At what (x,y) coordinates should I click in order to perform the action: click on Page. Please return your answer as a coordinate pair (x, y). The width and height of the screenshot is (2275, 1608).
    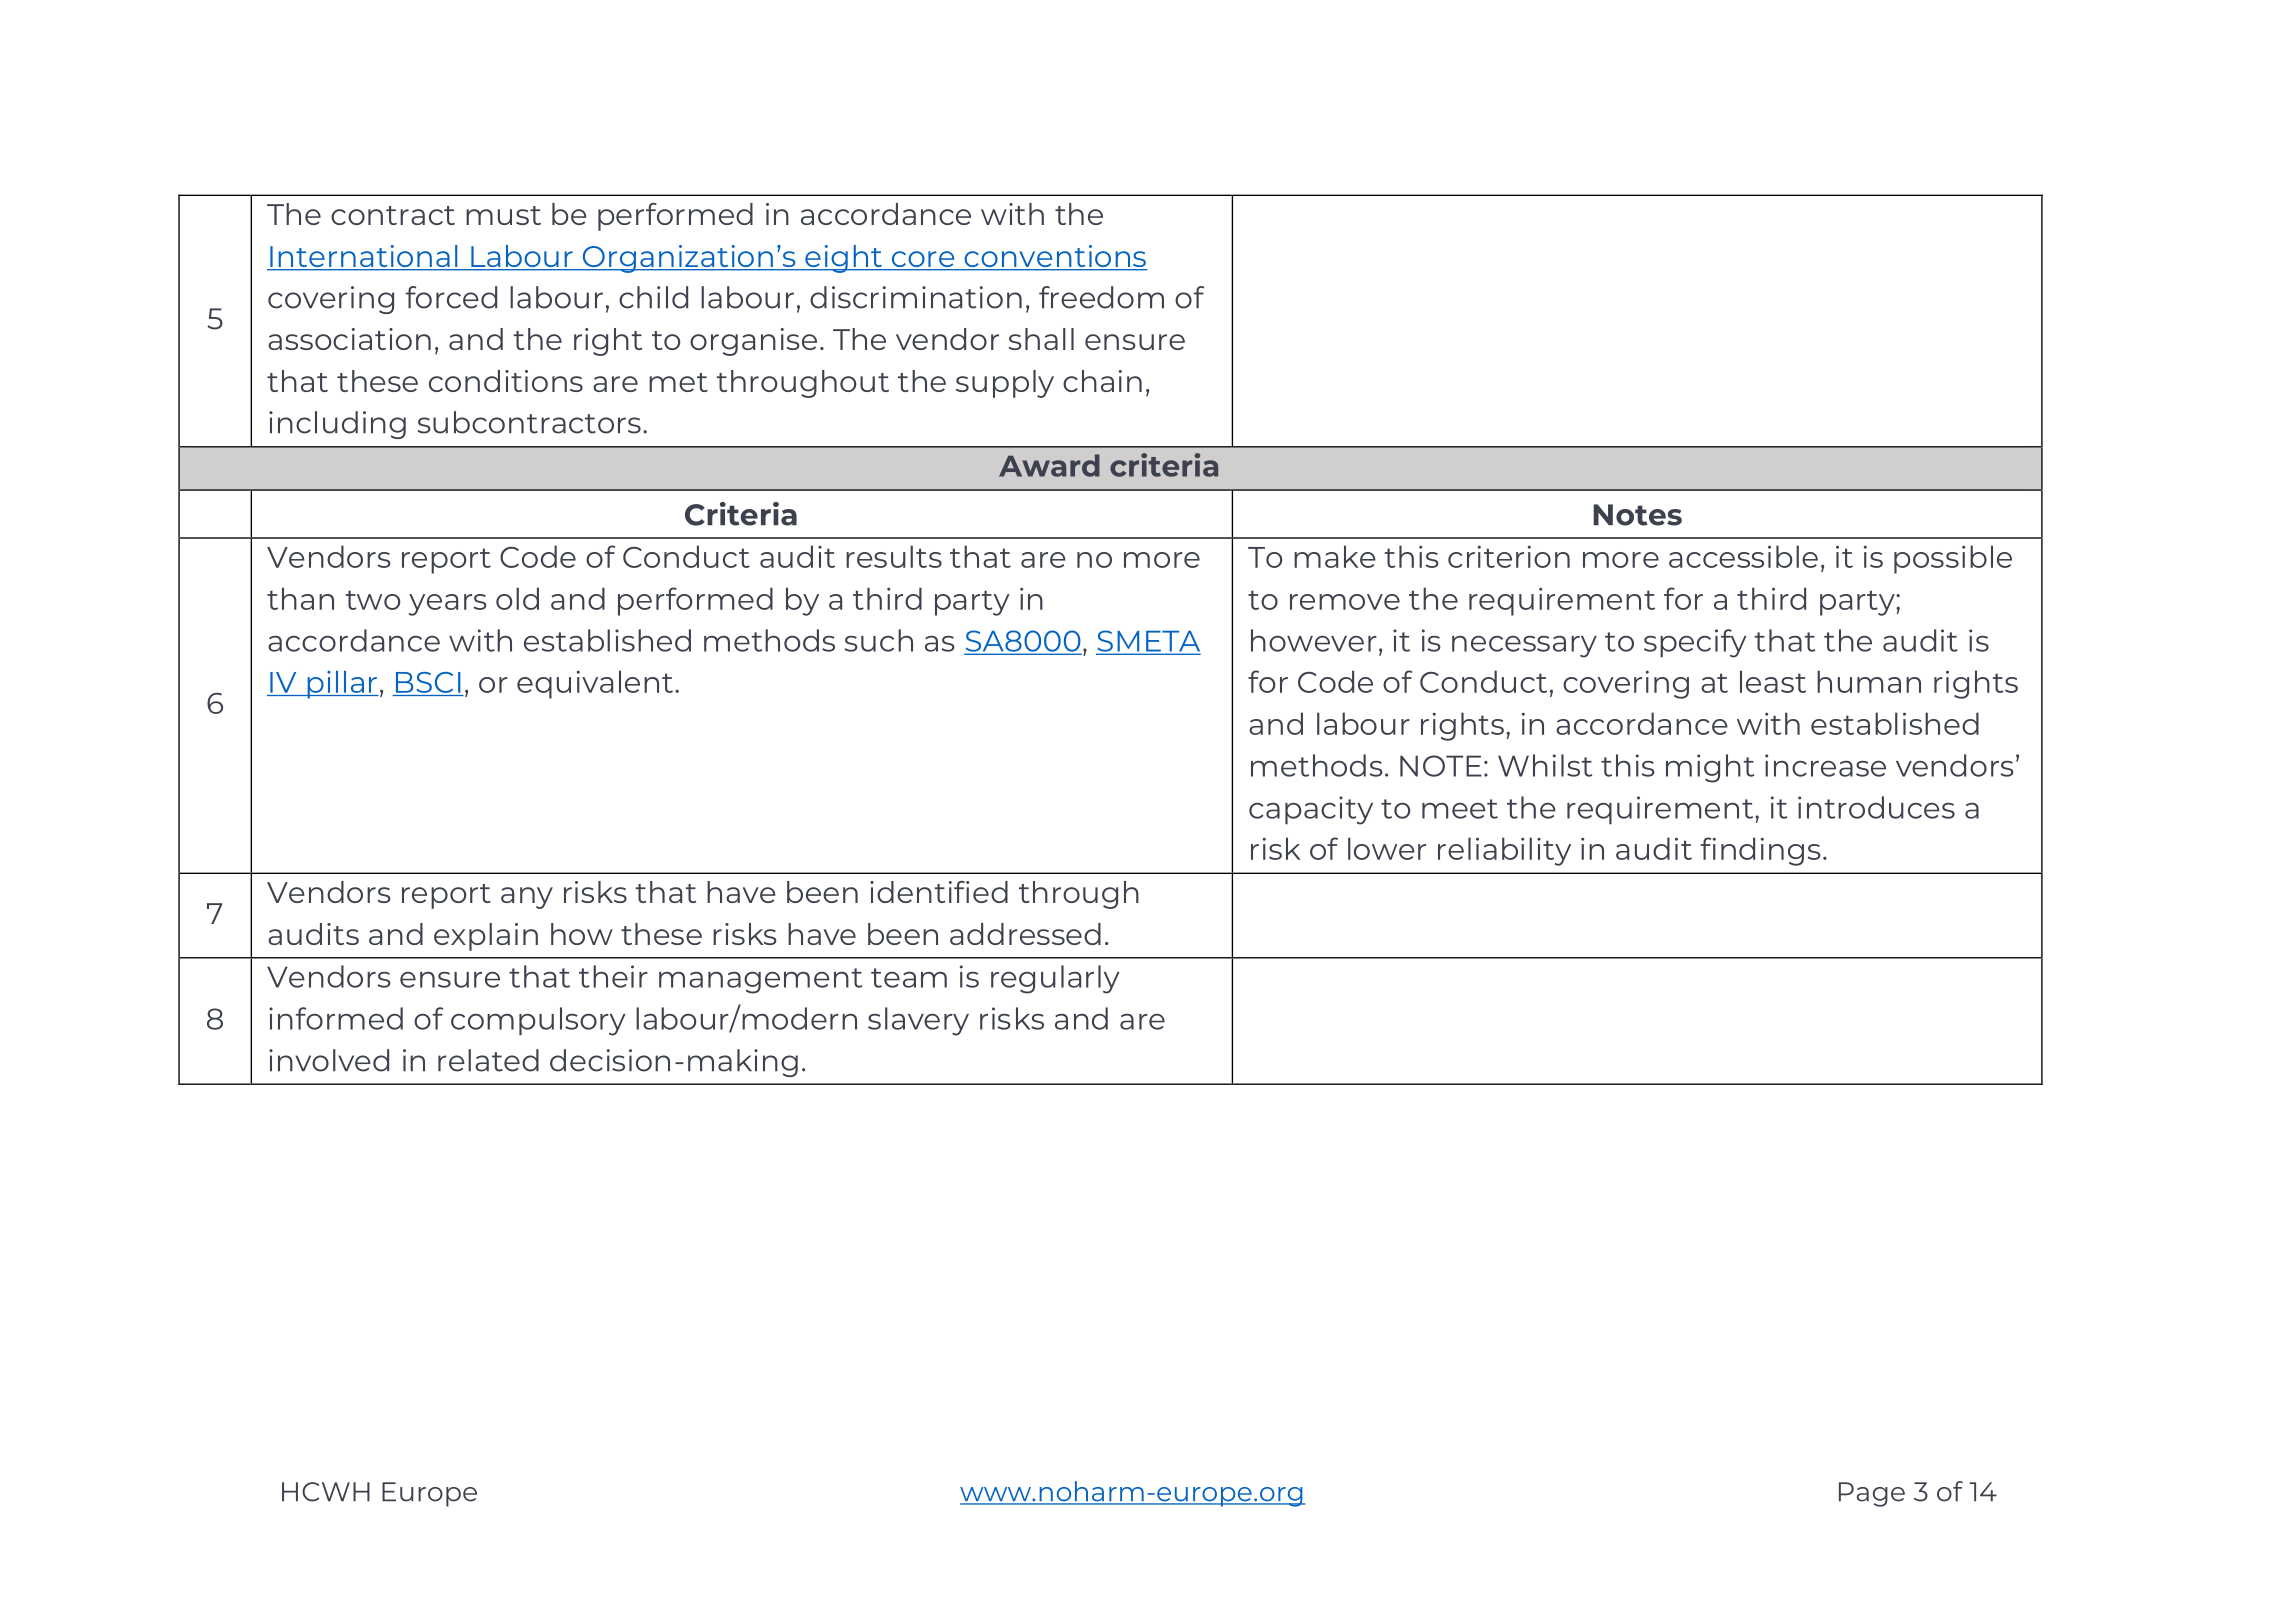
    Looking at the image, I should click on (1872, 1494).
